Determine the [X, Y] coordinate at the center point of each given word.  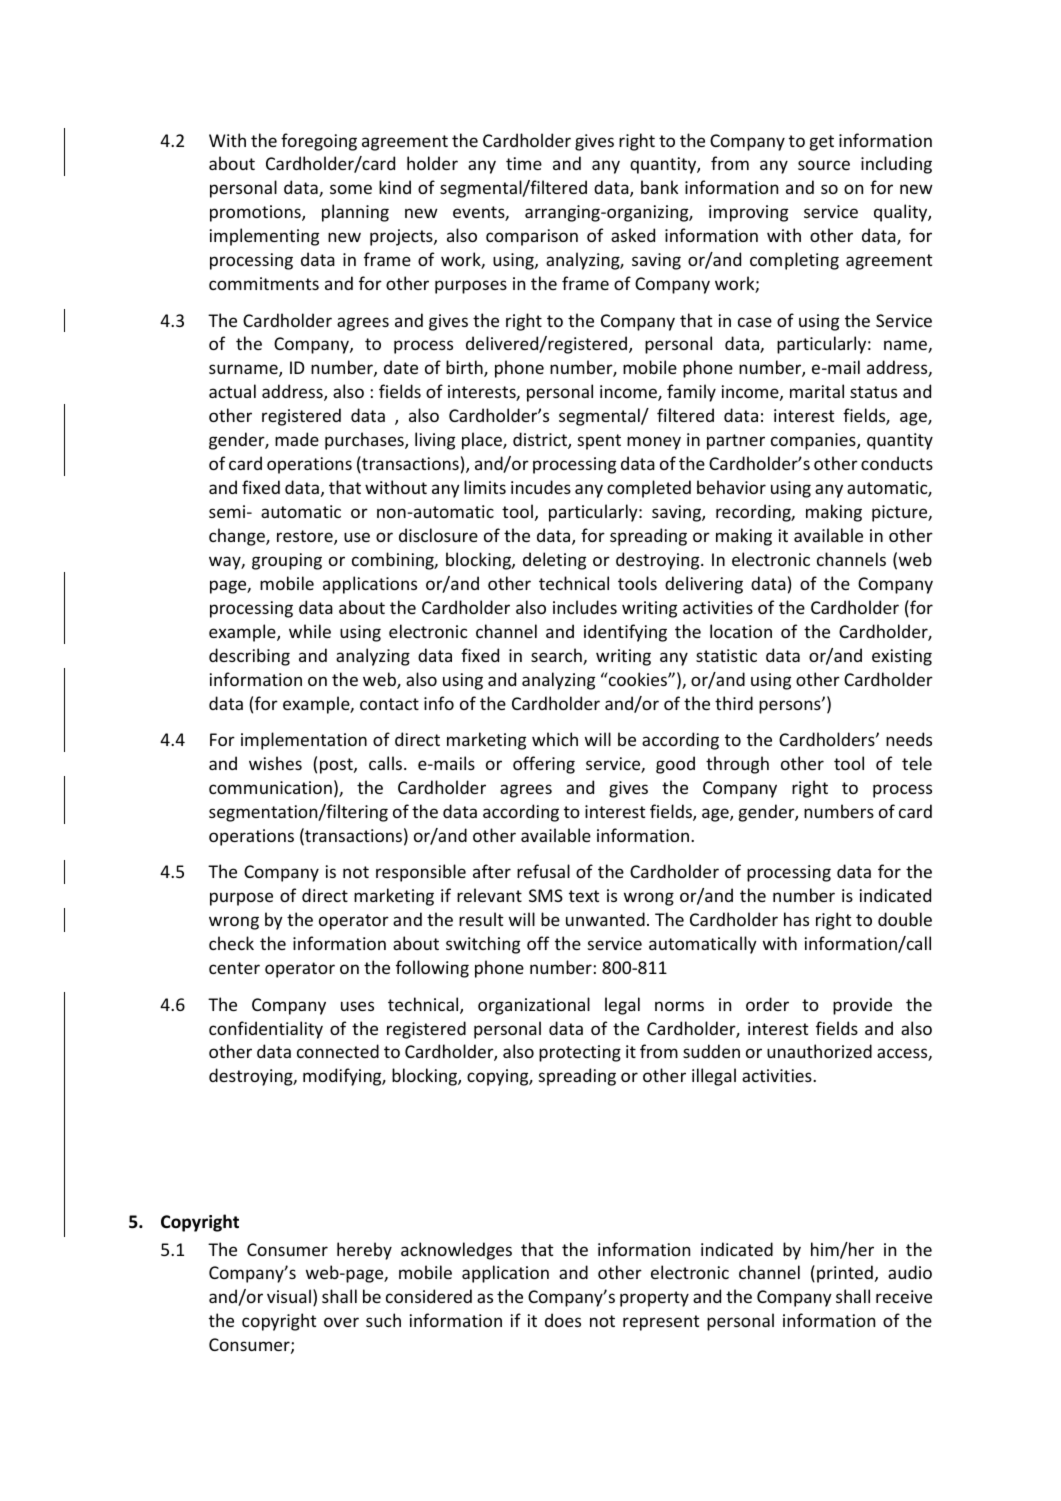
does [563, 1320]
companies [814, 441]
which [555, 739]
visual [289, 1296]
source [824, 165]
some [351, 189]
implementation [304, 741]
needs [909, 739]
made [297, 439]
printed [845, 1274]
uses [357, 1006]
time [524, 163]
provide [862, 1006]
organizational [534, 1006]
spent [599, 442]
